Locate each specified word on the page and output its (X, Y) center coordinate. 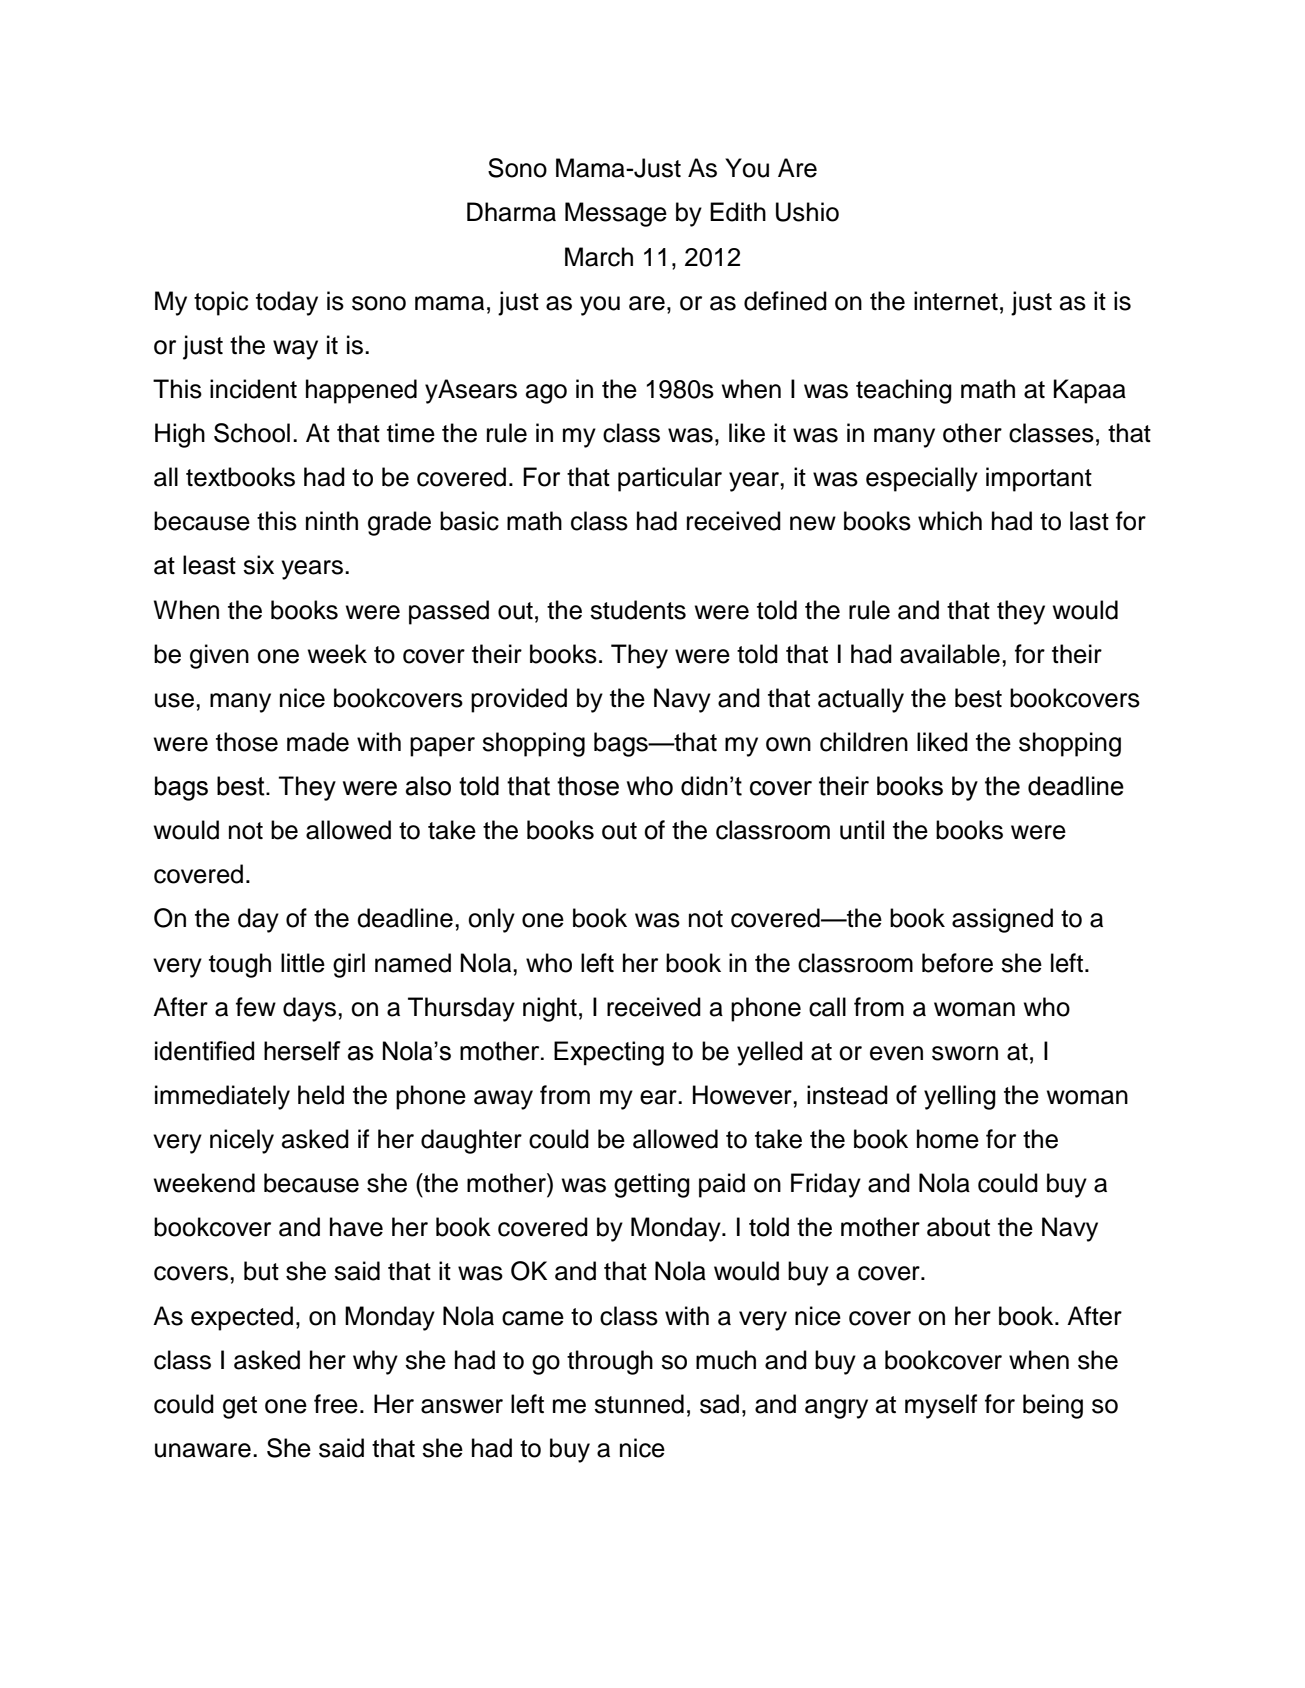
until (862, 830)
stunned (639, 1404)
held (321, 1095)
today (287, 303)
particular (670, 479)
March (599, 257)
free (336, 1404)
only (491, 920)
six (258, 565)
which (950, 521)
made (318, 742)
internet (956, 301)
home (948, 1139)
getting (652, 1185)
